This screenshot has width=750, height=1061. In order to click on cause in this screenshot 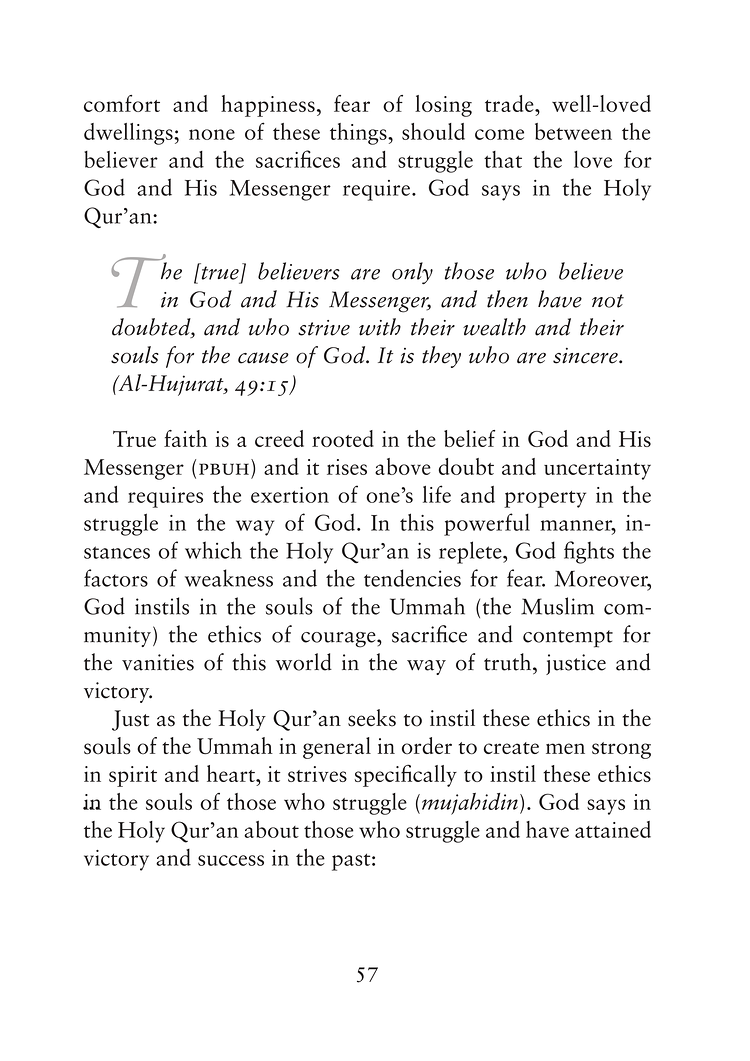, I will do `click(263, 358)`.
